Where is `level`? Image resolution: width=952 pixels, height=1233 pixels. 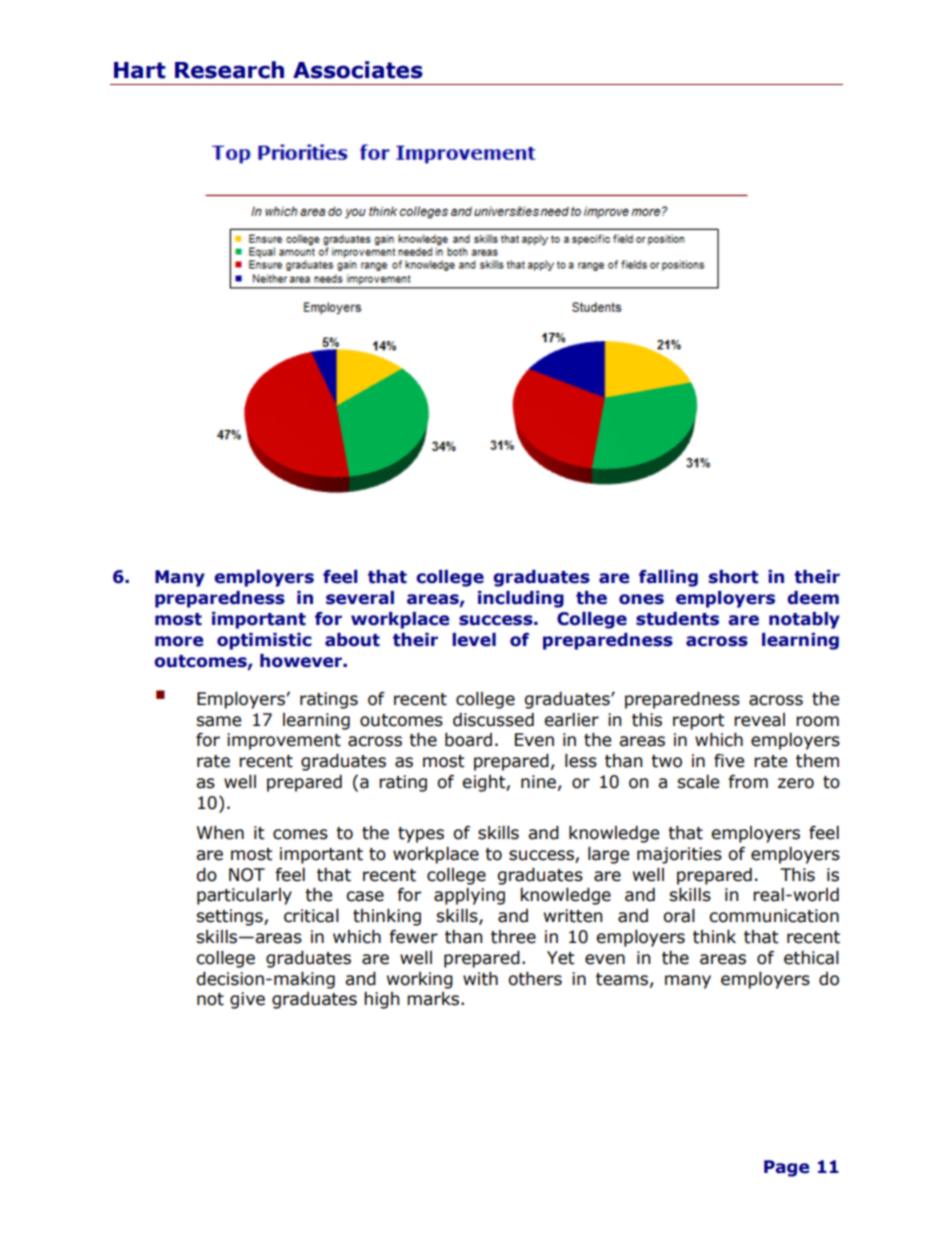
level is located at coordinates (474, 640).
